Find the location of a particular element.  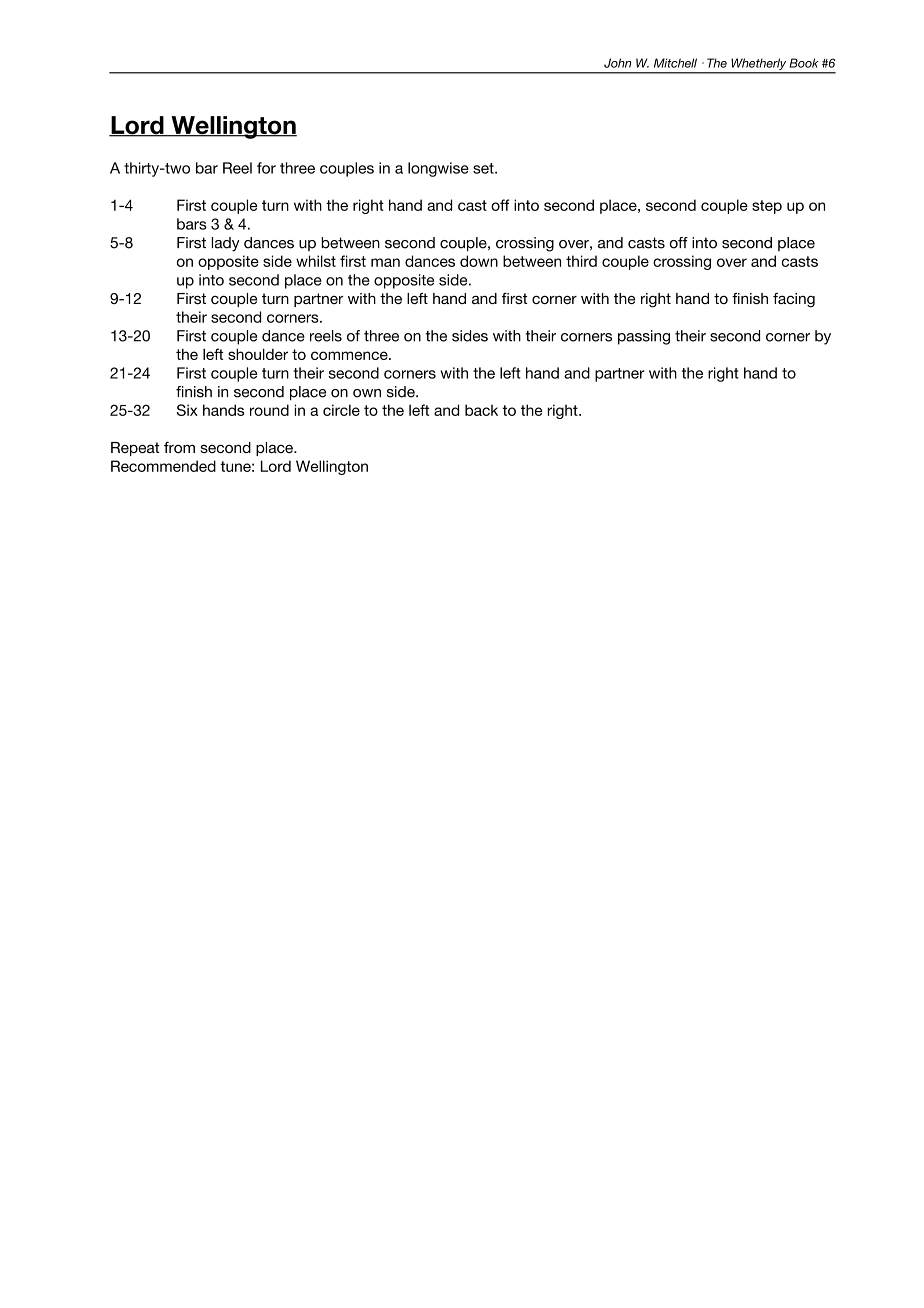

shoulder is located at coordinates (258, 354).
